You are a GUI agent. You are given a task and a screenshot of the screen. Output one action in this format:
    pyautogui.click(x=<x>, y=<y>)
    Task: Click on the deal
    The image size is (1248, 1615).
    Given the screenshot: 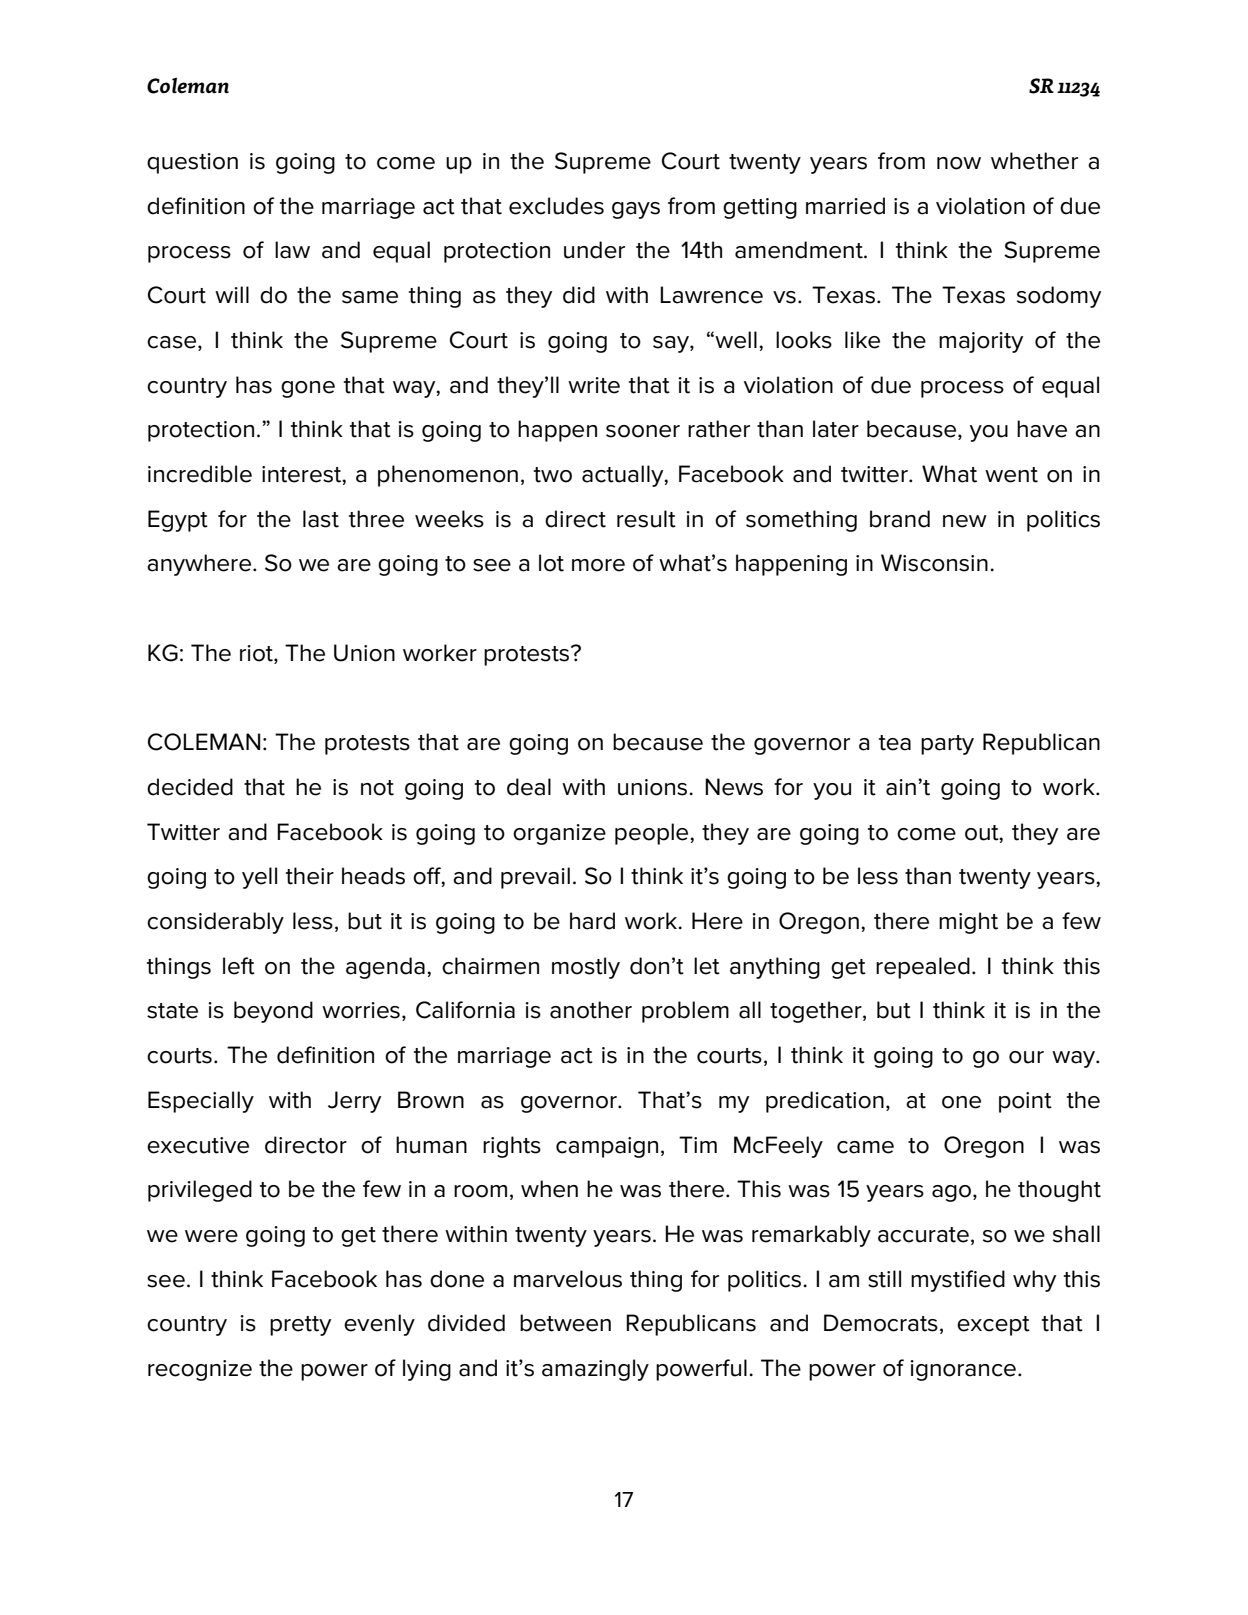 What is the action you would take?
    pyautogui.click(x=529, y=787)
